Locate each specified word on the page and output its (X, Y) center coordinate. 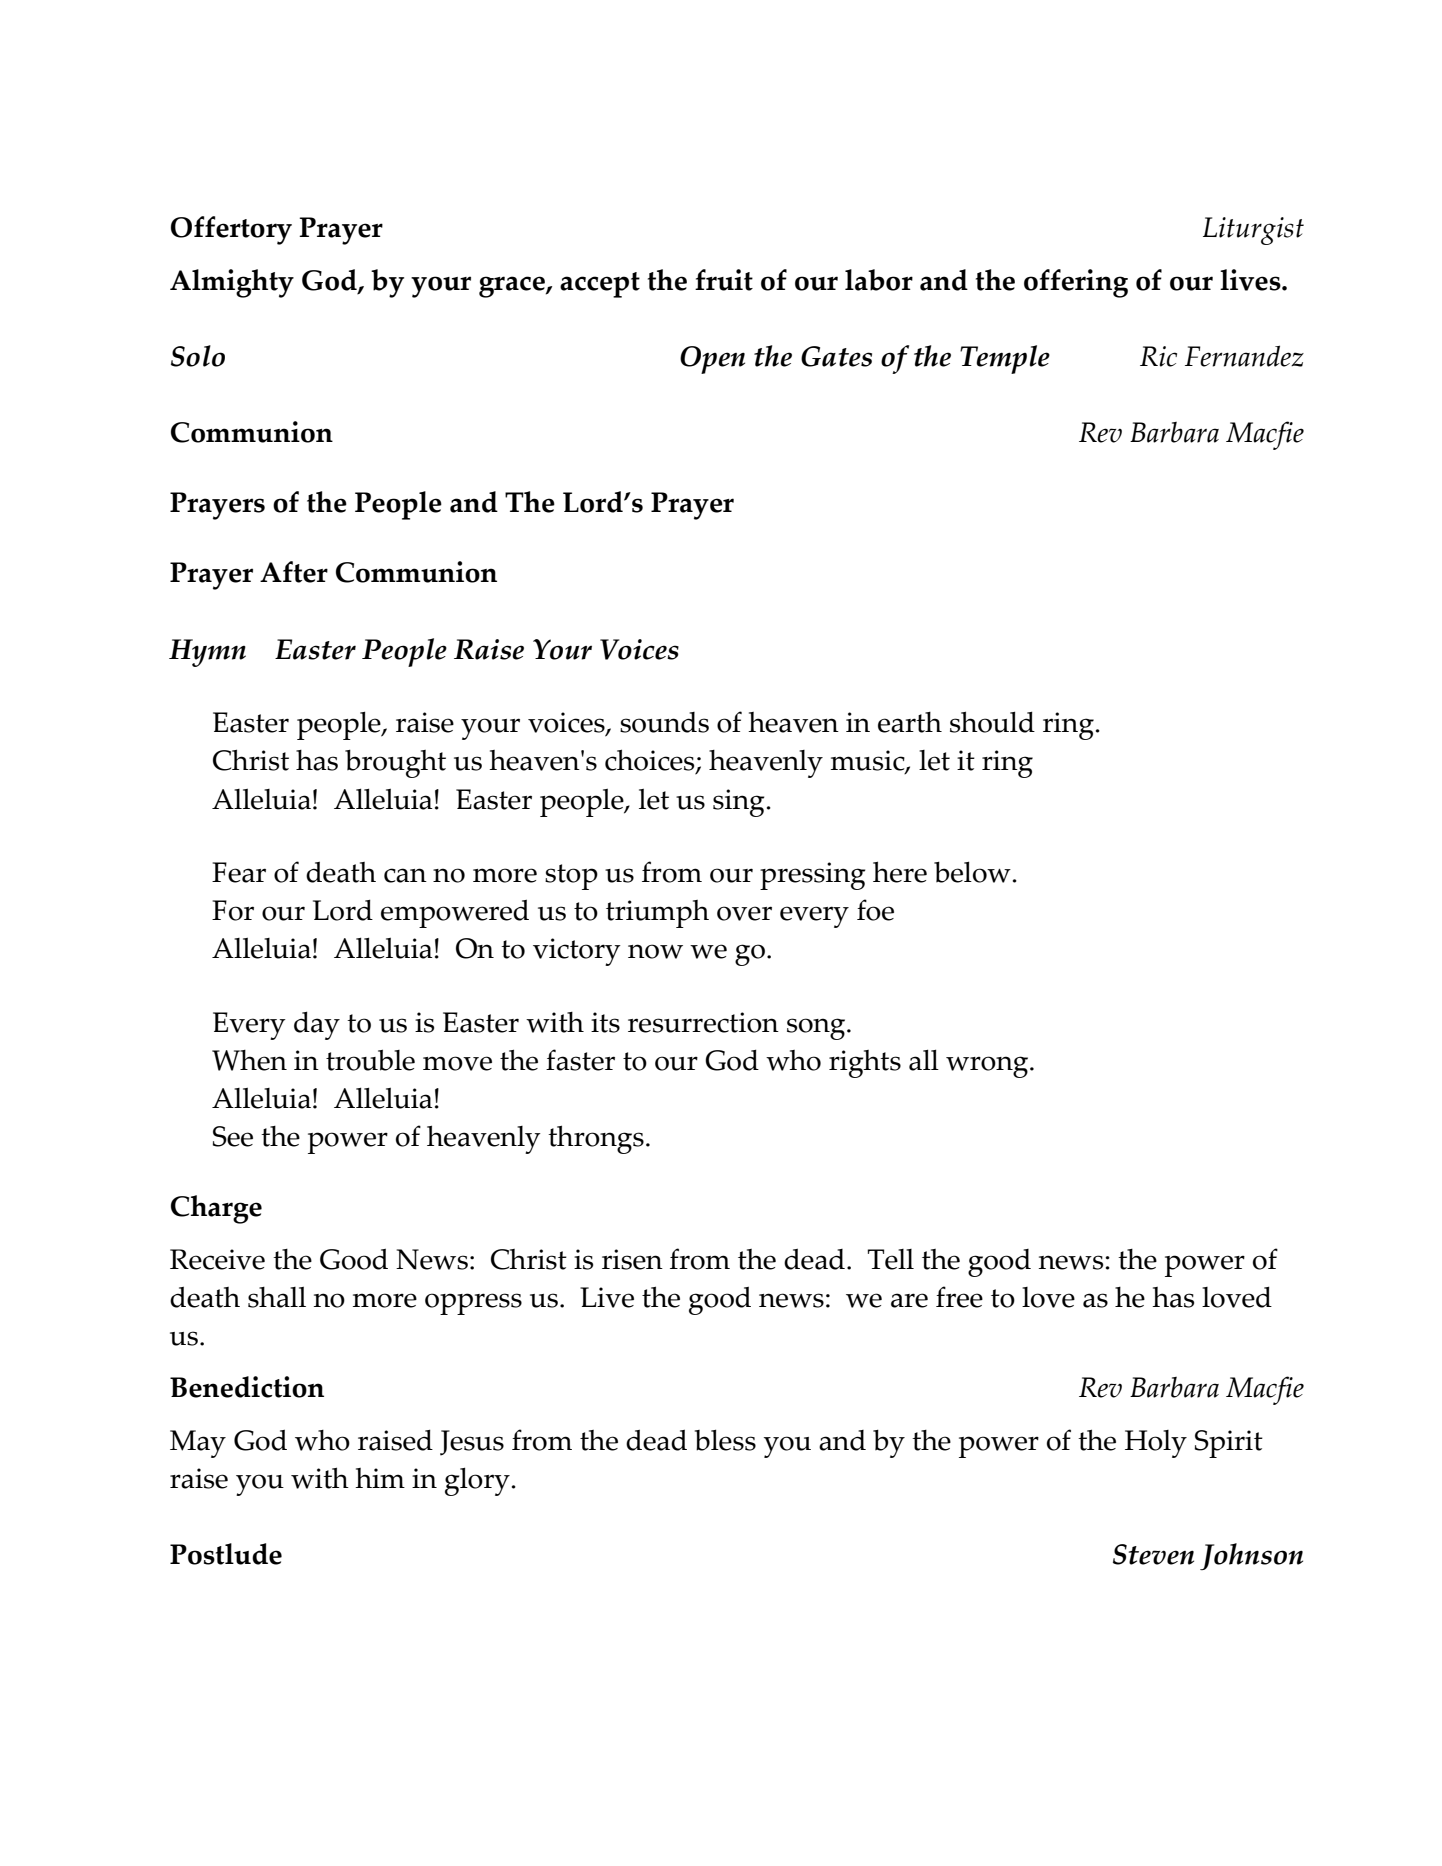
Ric (1158, 356)
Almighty (232, 283)
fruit (724, 280)
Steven (1153, 1554)
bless (725, 1440)
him (380, 1478)
